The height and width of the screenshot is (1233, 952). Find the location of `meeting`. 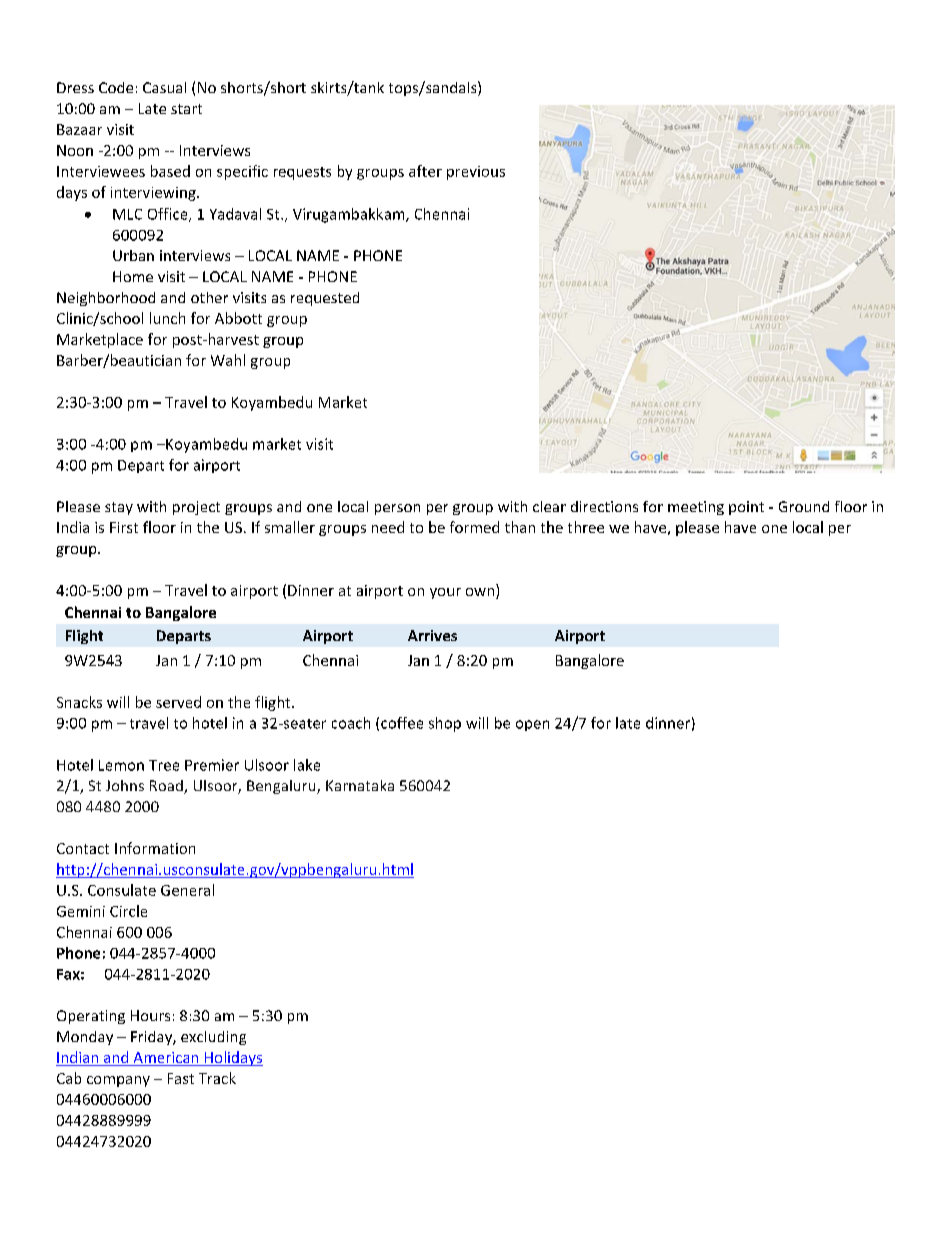

meeting is located at coordinates (696, 508).
